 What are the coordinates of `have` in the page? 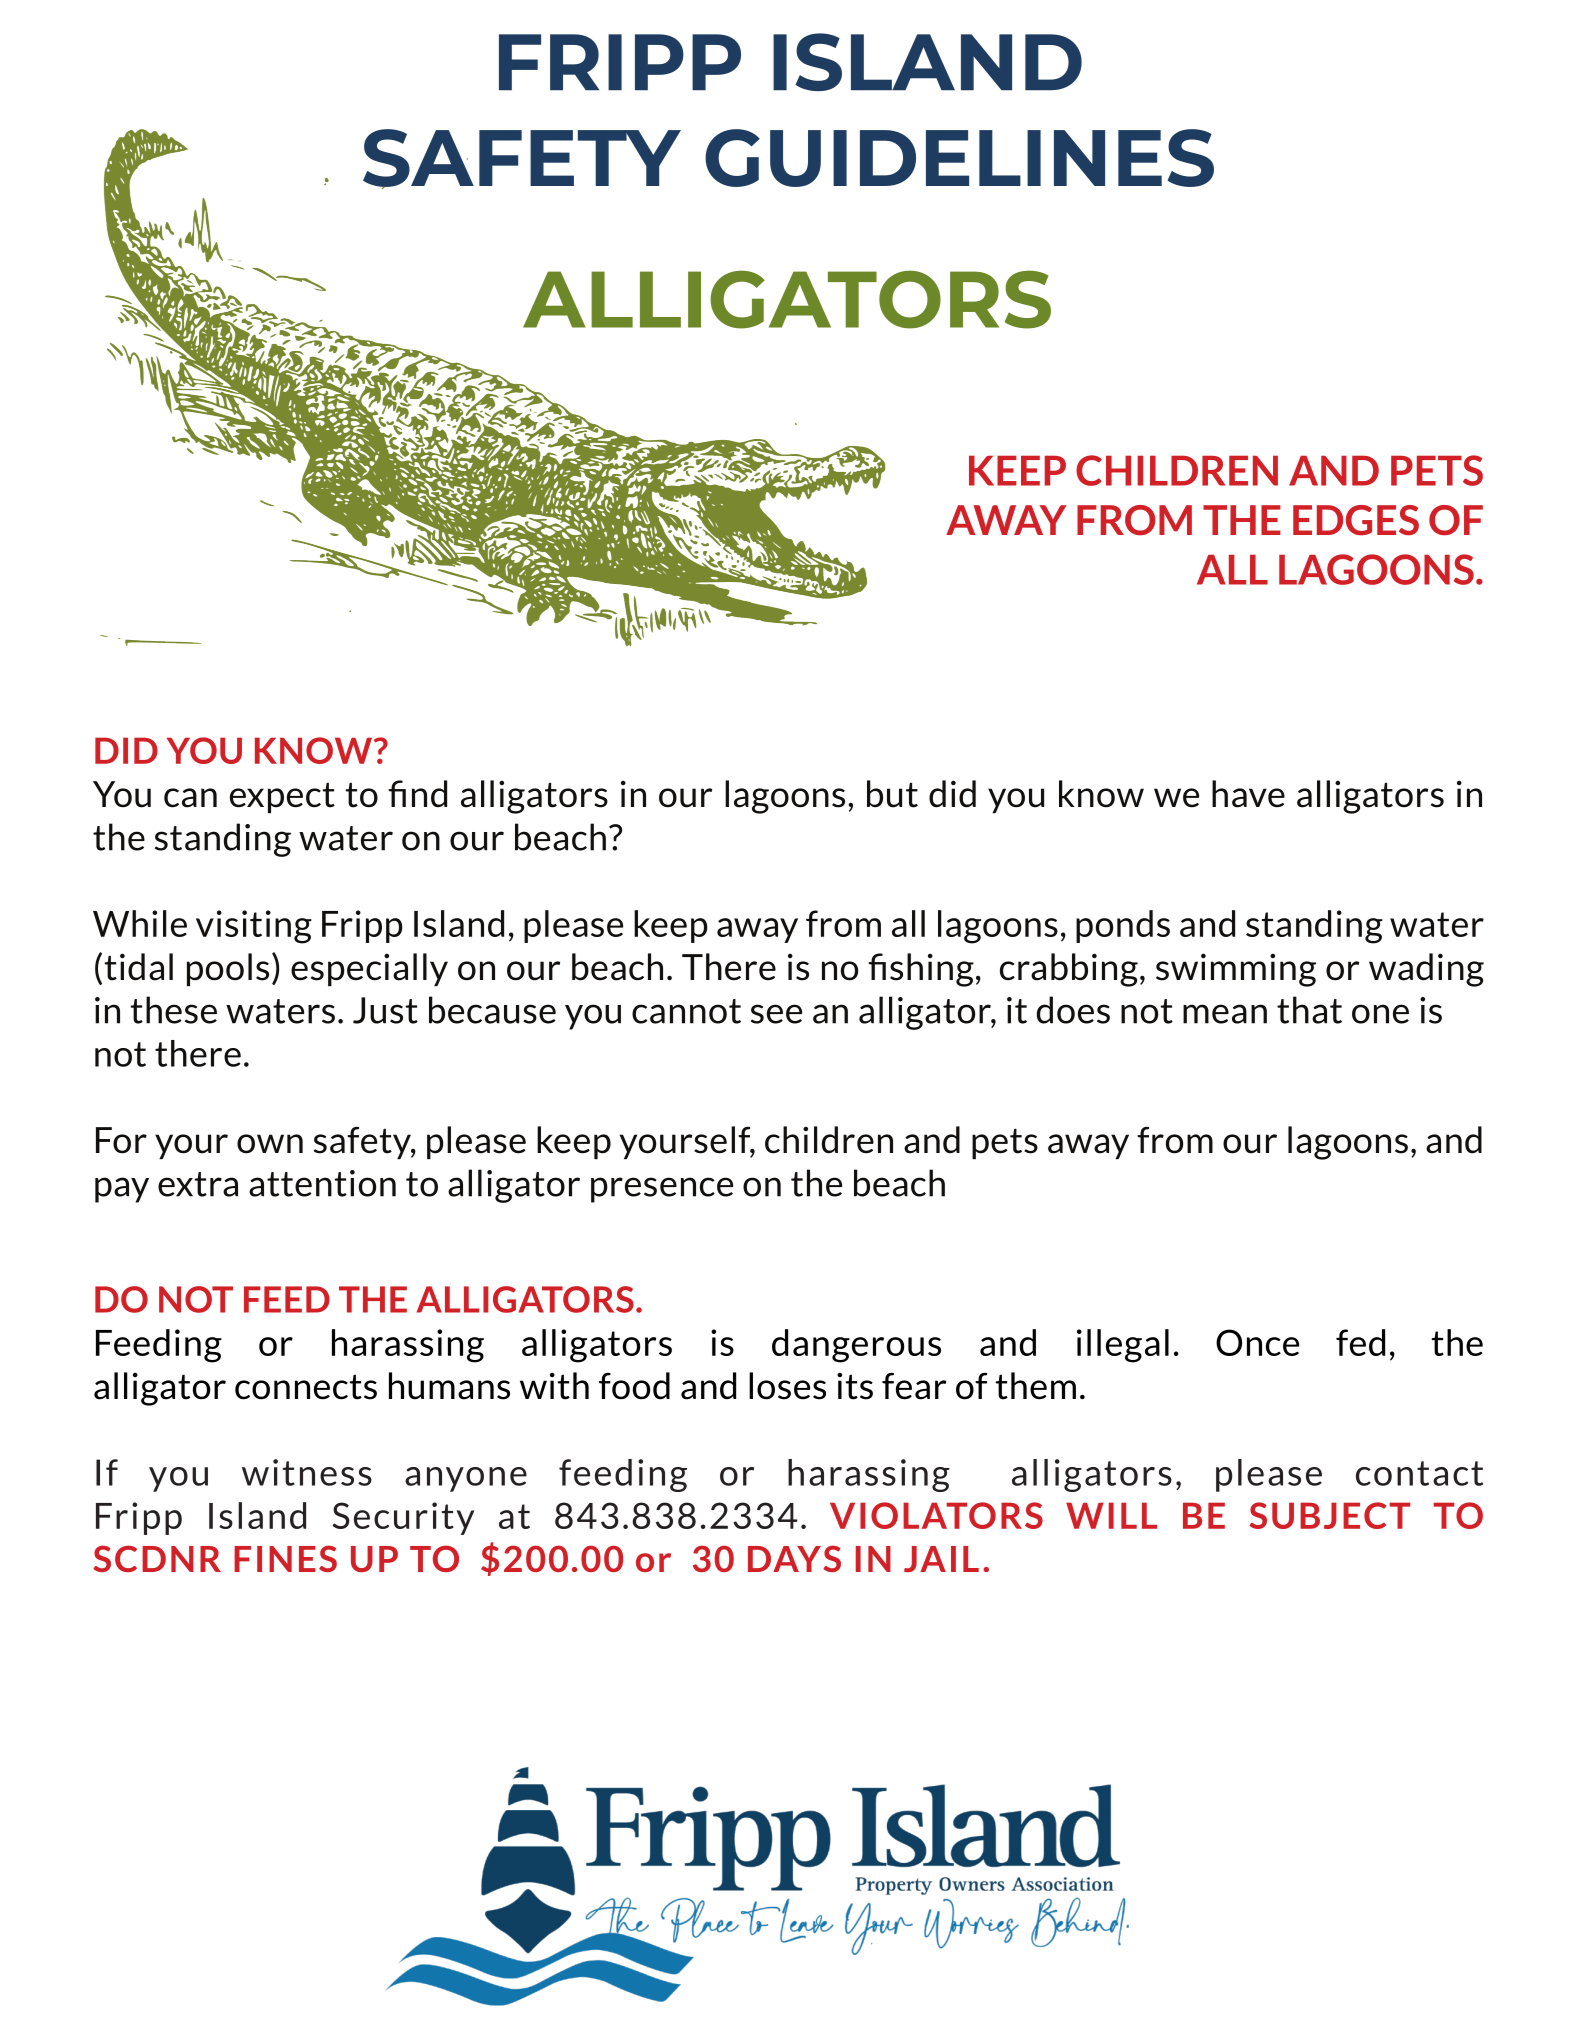 It's located at (1248, 794).
